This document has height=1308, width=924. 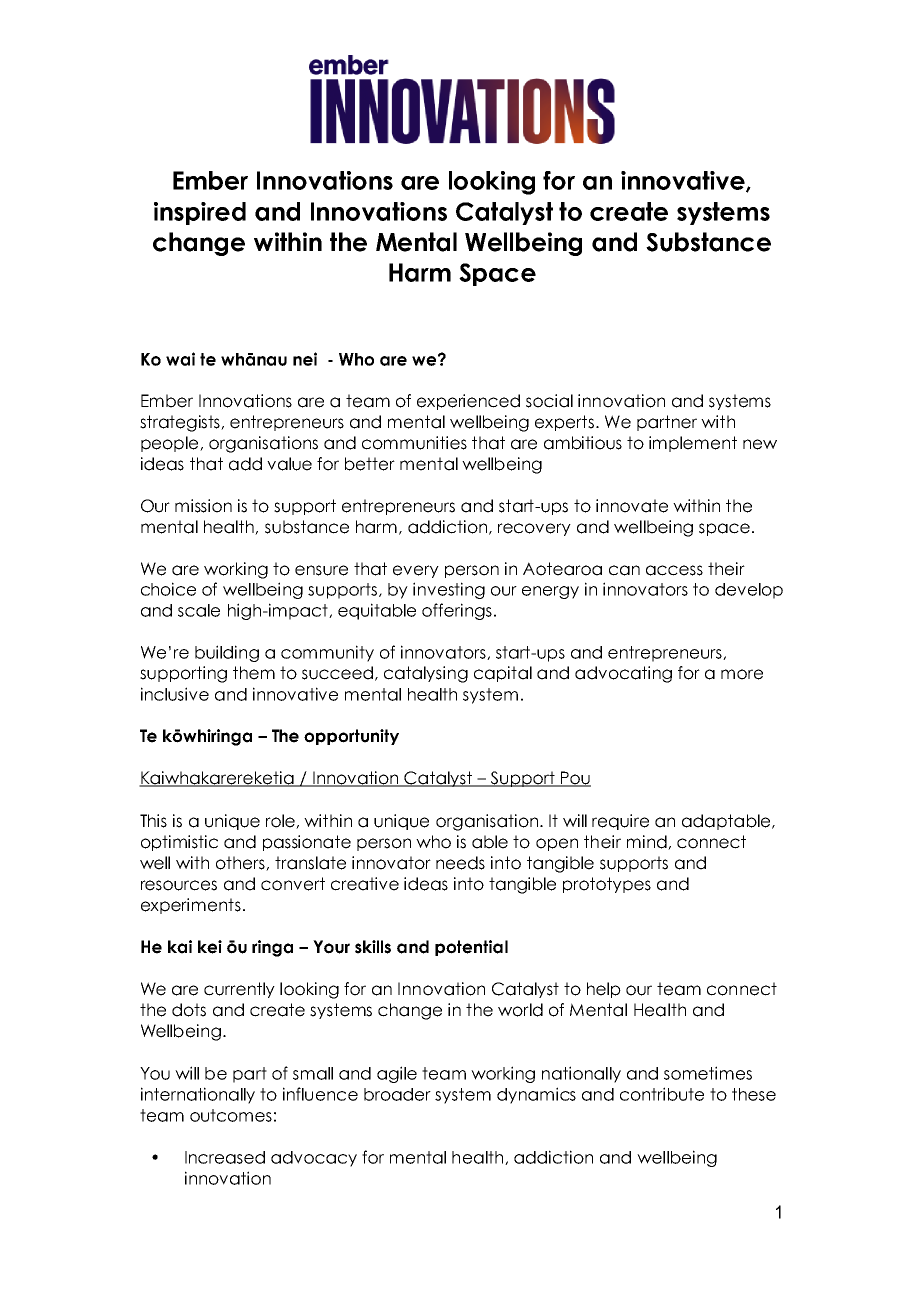 What do you see at coordinates (468, 402) in the document?
I see `experienced` at bounding box center [468, 402].
